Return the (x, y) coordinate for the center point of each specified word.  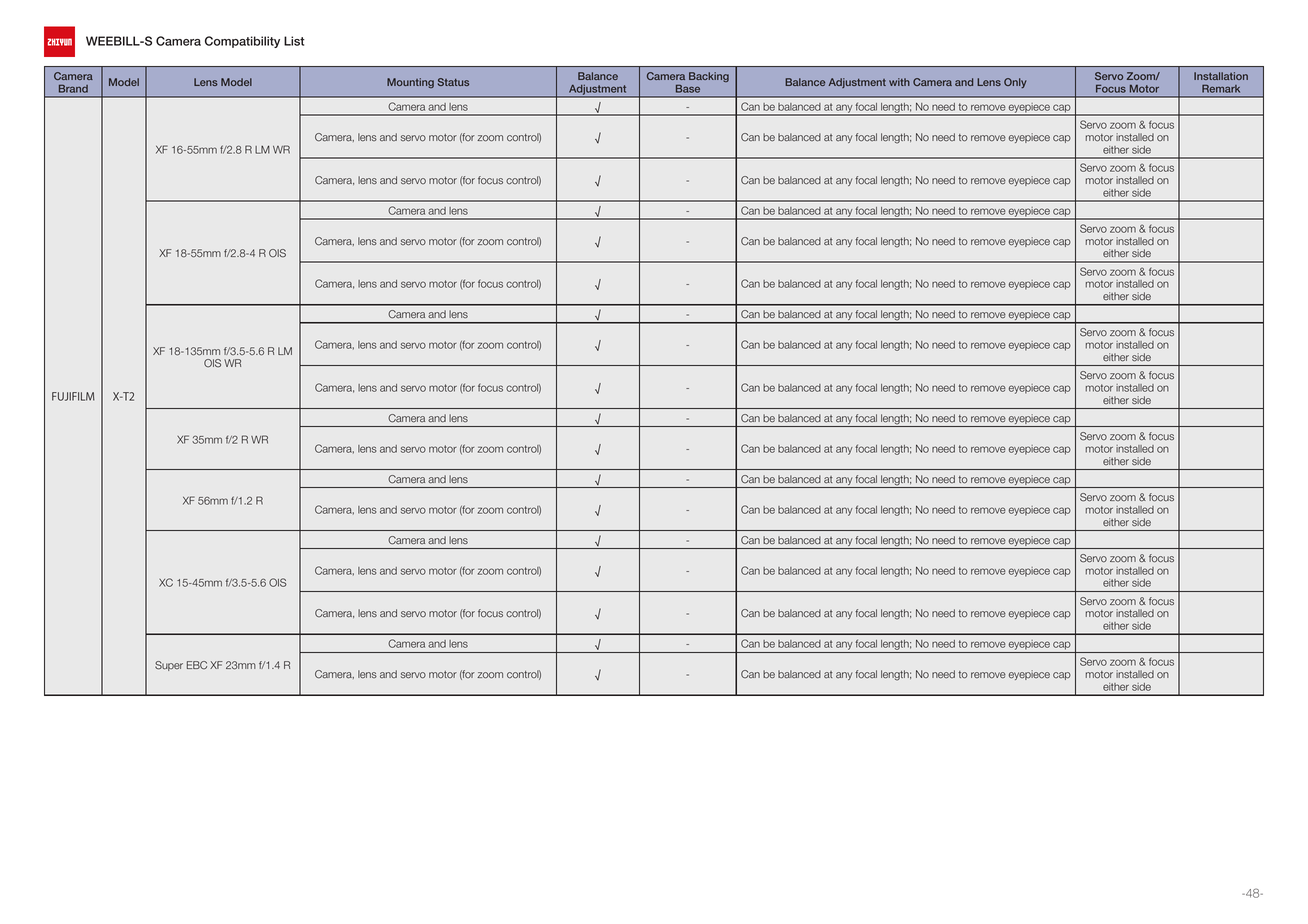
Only (1015, 83)
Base (688, 89)
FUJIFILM (73, 396)
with (899, 82)
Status (453, 82)
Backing (709, 77)
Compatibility (242, 42)
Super (169, 666)
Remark (1221, 89)
